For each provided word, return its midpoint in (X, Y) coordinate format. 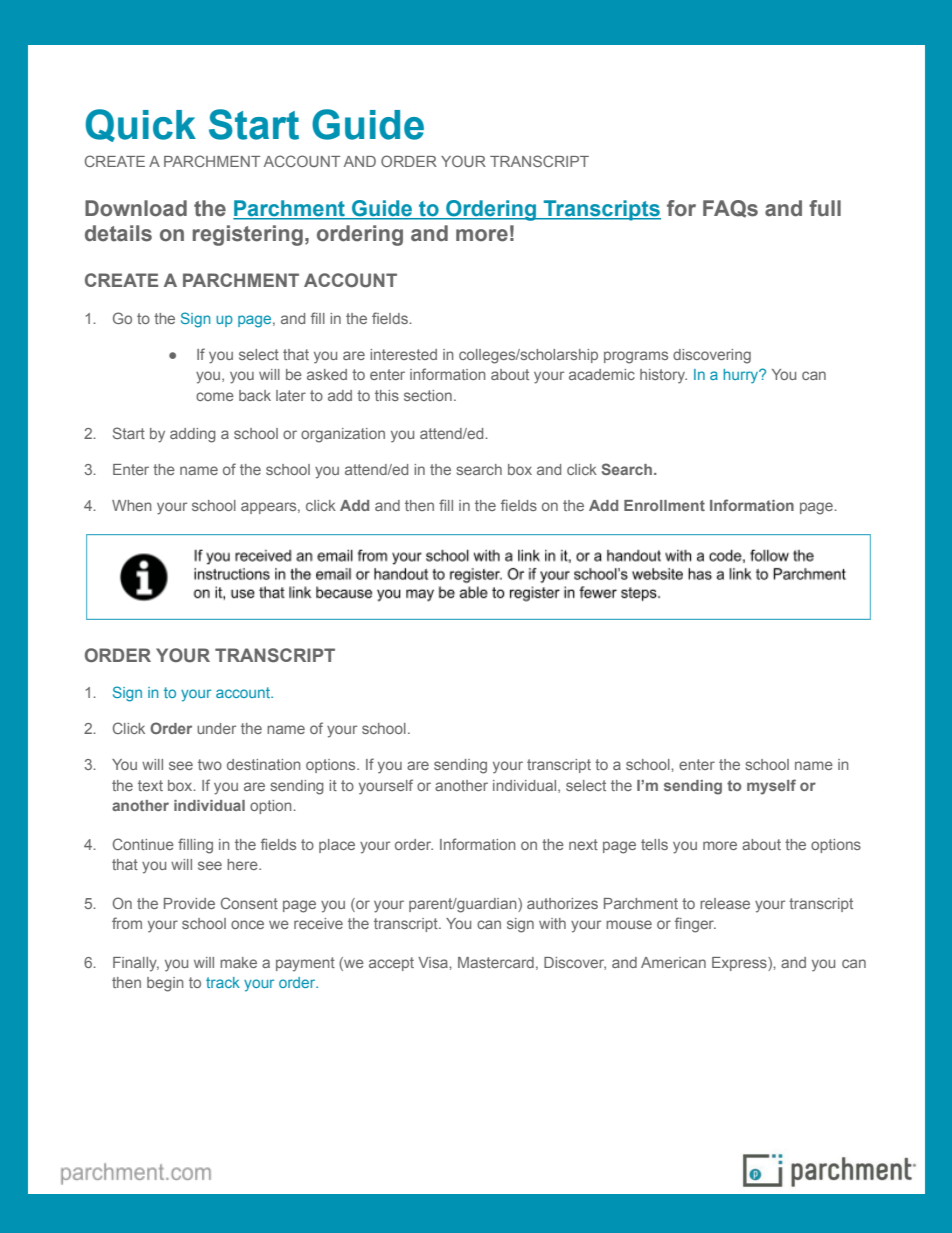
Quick (141, 125)
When (132, 505)
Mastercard (496, 962)
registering (248, 235)
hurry (742, 376)
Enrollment (664, 505)
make (238, 962)
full (825, 208)
